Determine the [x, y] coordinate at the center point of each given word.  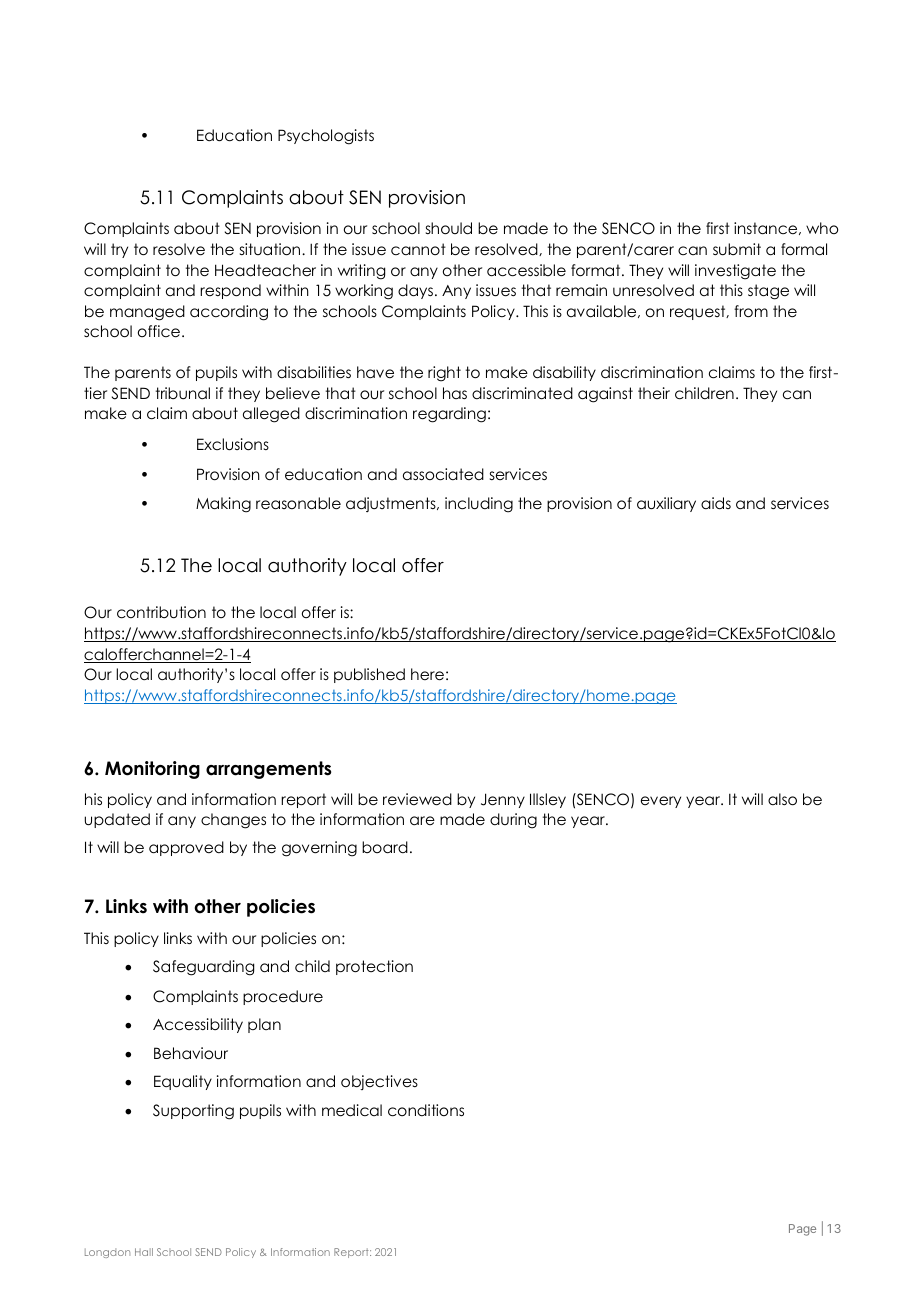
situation [271, 249]
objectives [379, 1082]
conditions [426, 1110]
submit [737, 249]
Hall [144, 1252]
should [449, 228]
